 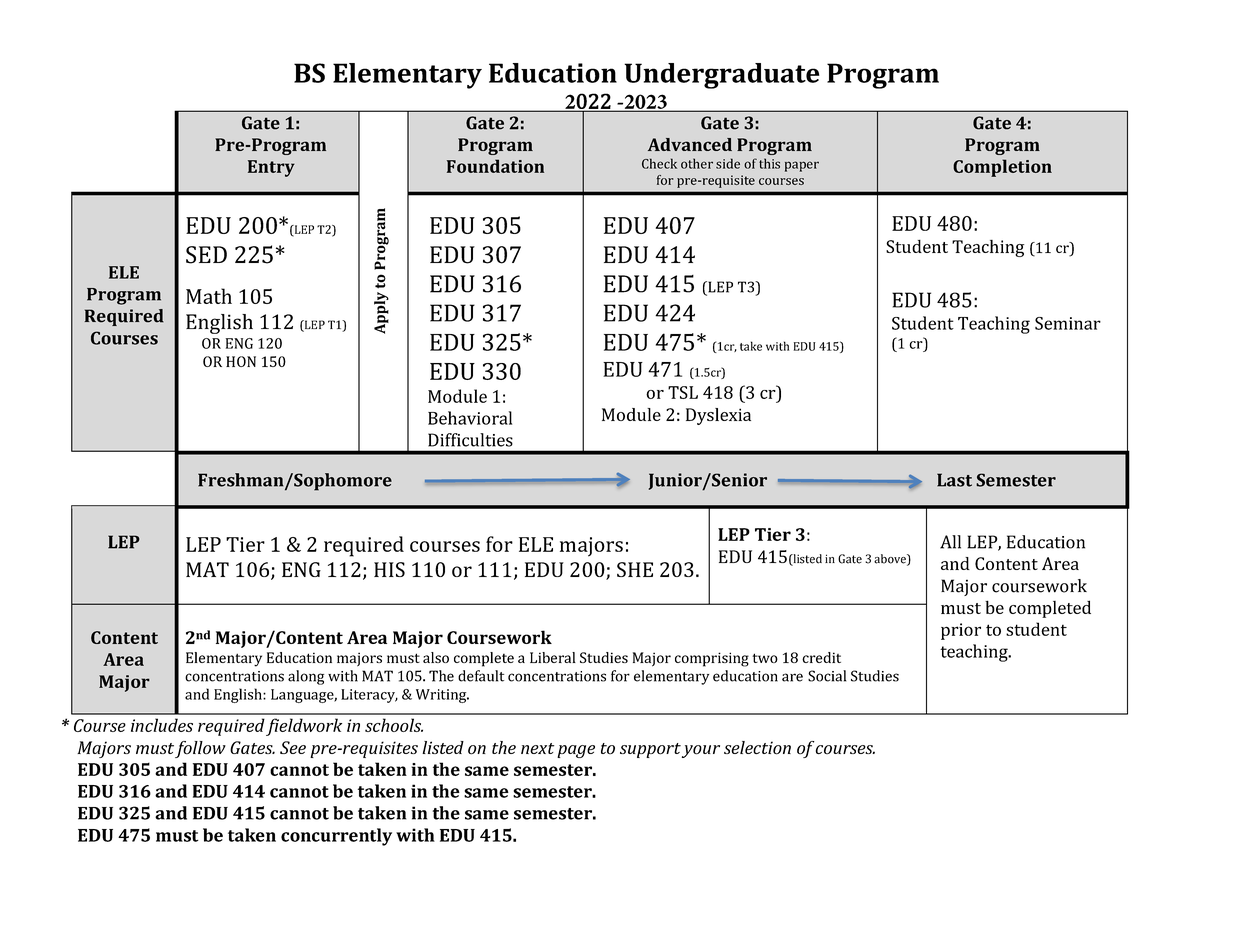 I want to click on prior, so click(x=961, y=631).
